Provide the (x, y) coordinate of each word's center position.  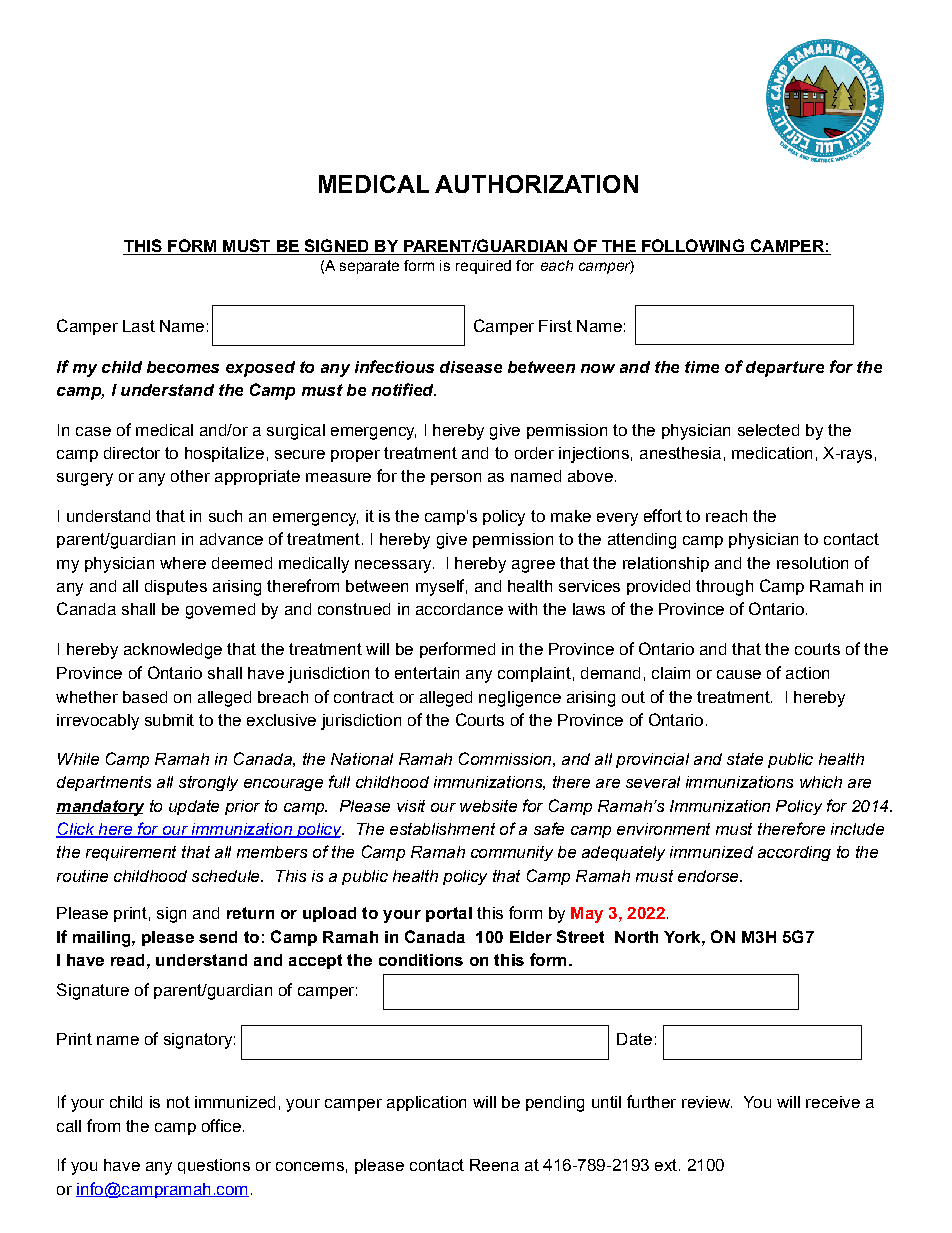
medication (772, 453)
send (218, 937)
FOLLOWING (693, 247)
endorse (709, 876)
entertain (427, 673)
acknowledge (173, 651)
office (221, 1125)
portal (449, 914)
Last (139, 326)
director (132, 453)
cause (739, 674)
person (456, 479)
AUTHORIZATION (536, 184)
